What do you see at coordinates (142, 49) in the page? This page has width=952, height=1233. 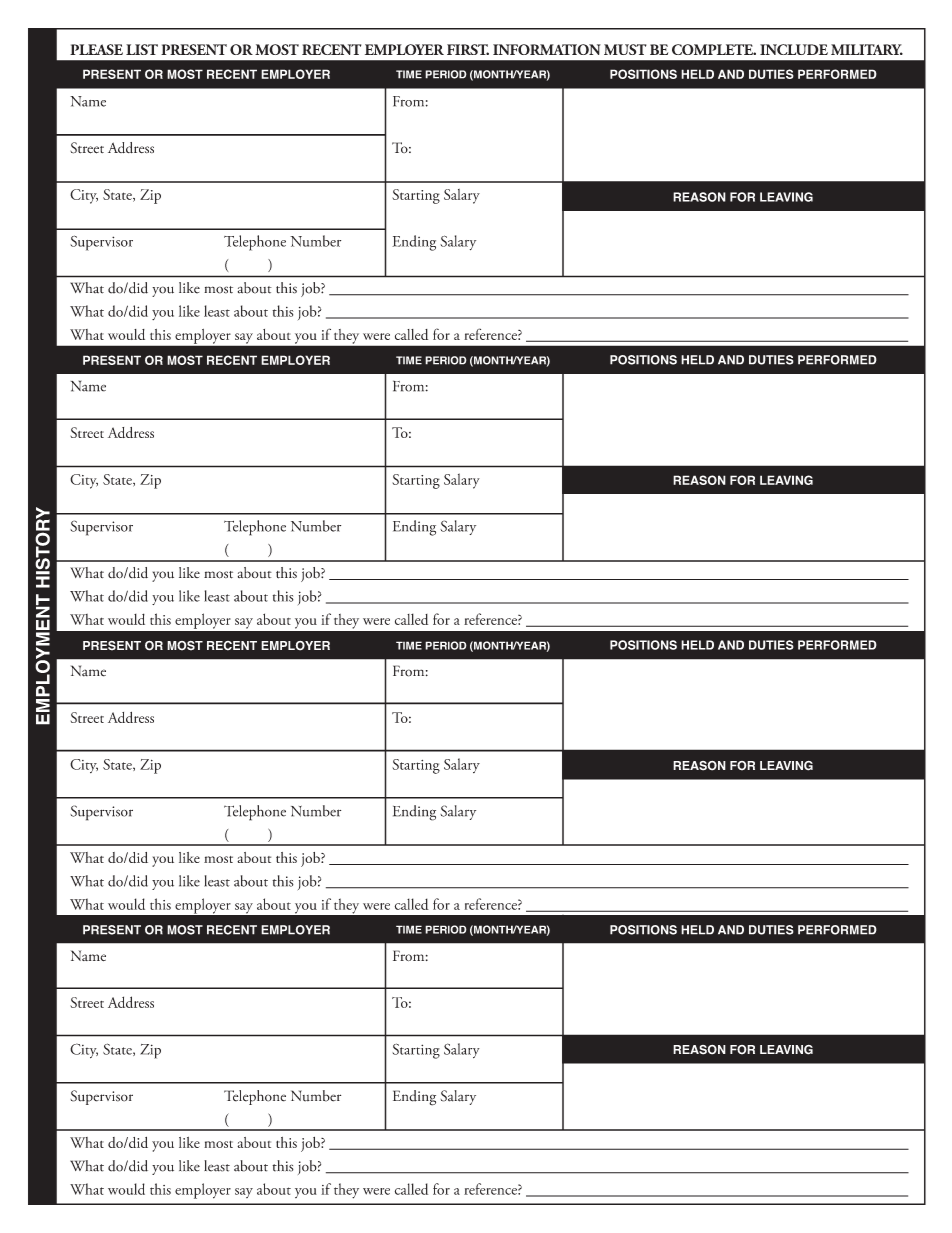 I see `LIST` at bounding box center [142, 49].
